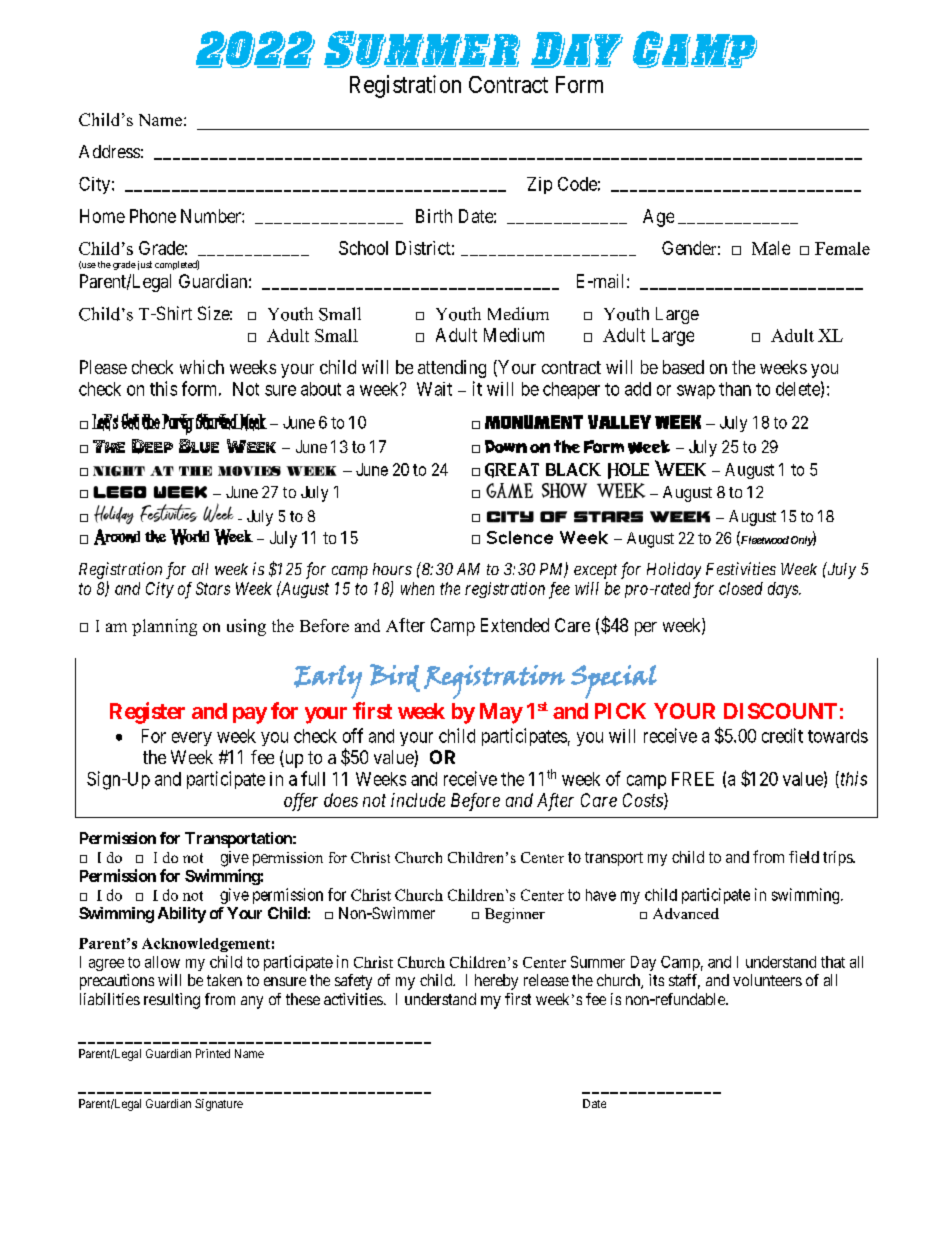 This page has width=952, height=1233. I want to click on Phone, so click(153, 216).
